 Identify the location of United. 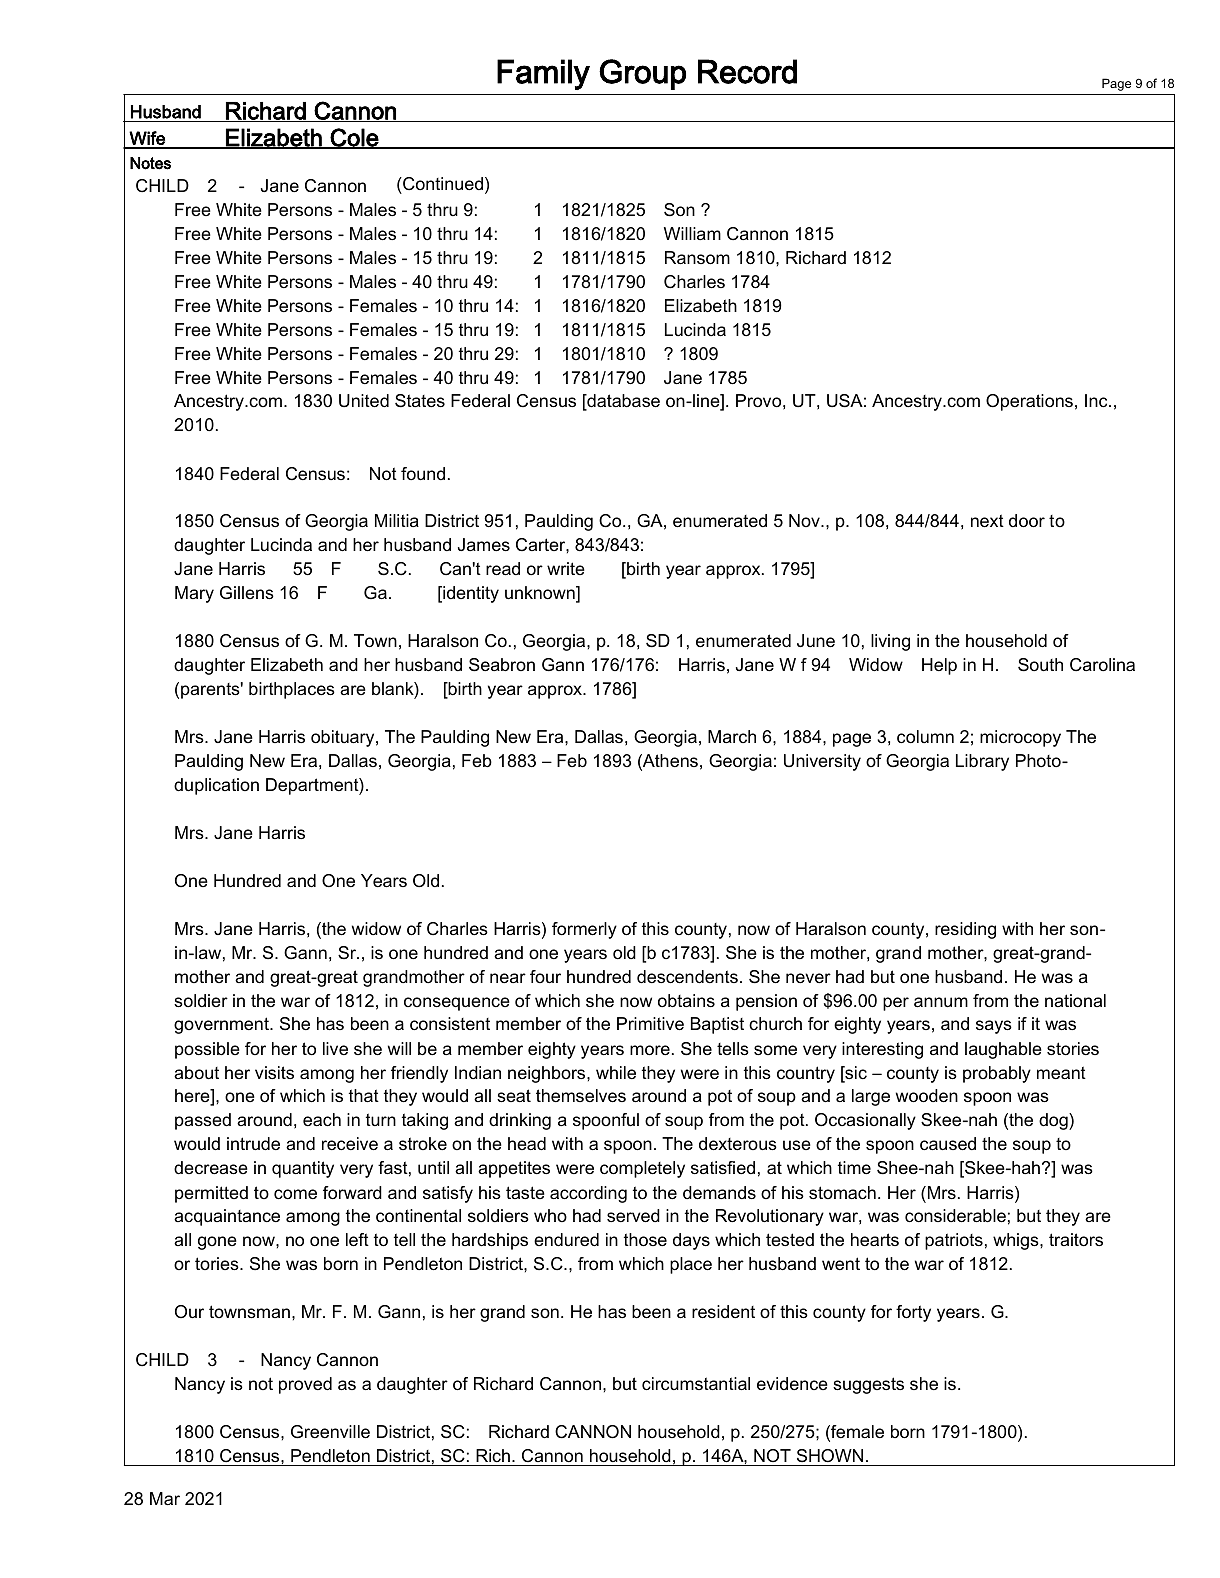
(364, 401).
